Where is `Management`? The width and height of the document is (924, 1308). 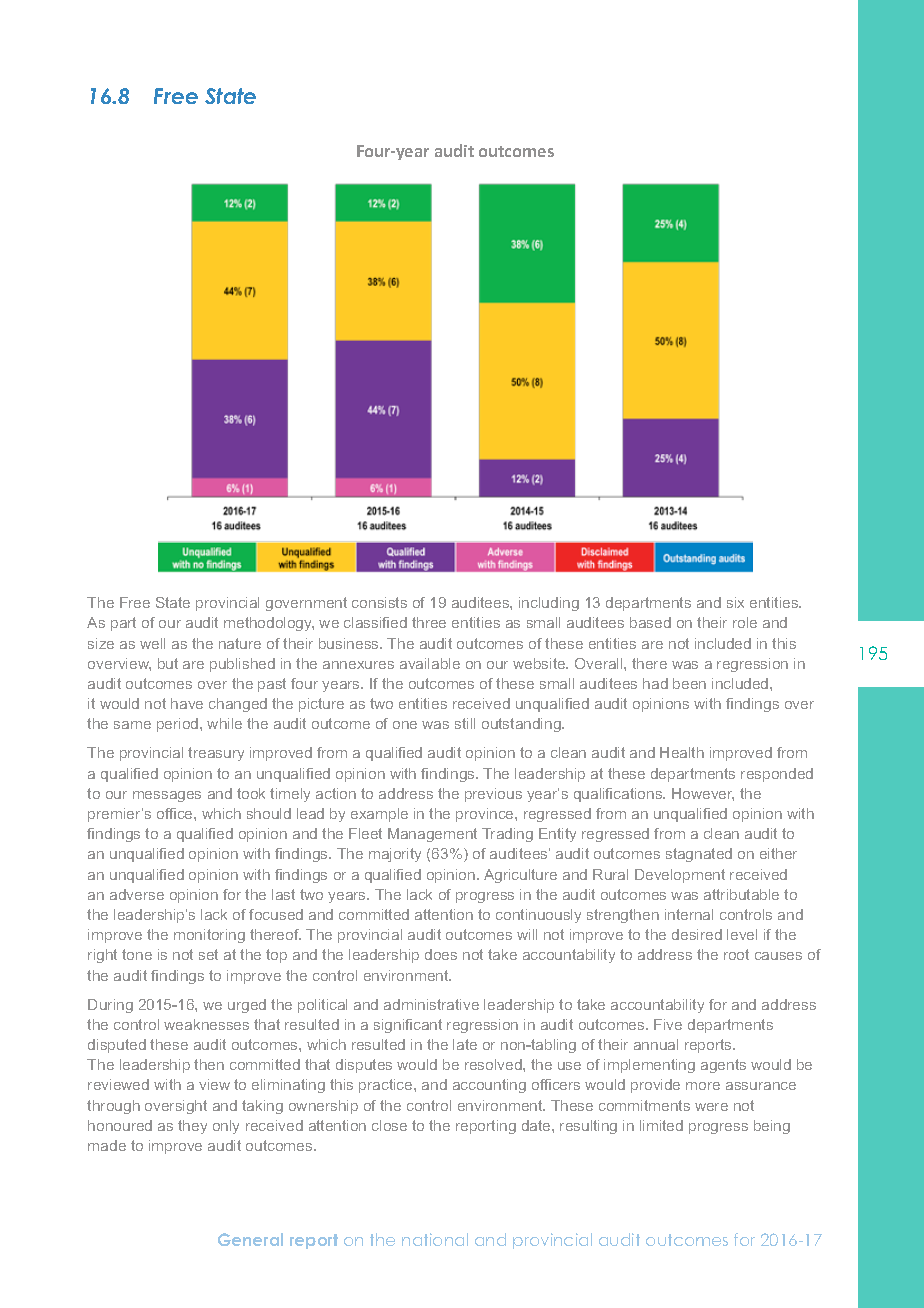
Management is located at coordinates (432, 835).
